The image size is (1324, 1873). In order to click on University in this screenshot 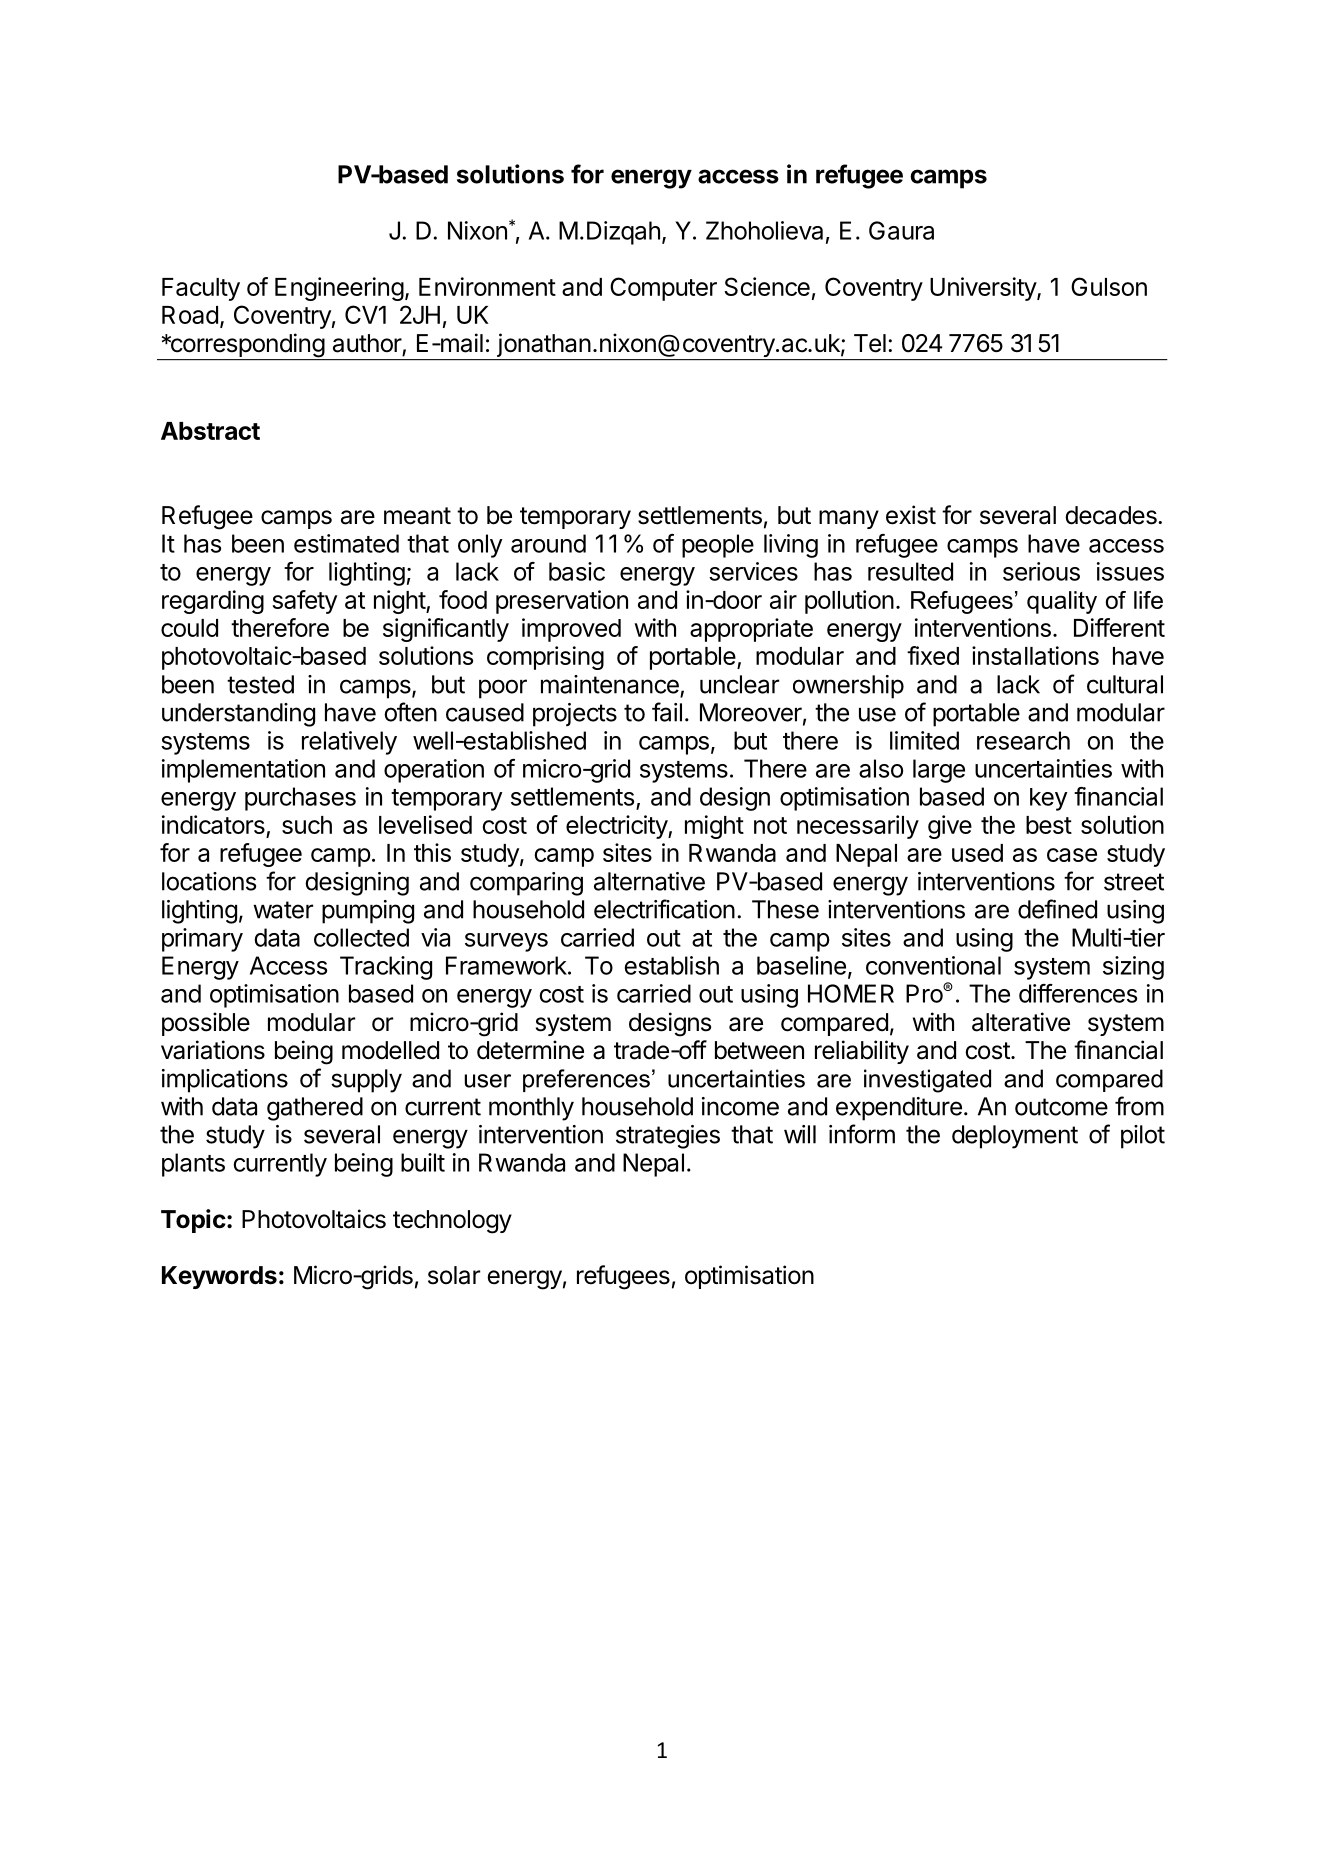, I will do `click(984, 289)`.
